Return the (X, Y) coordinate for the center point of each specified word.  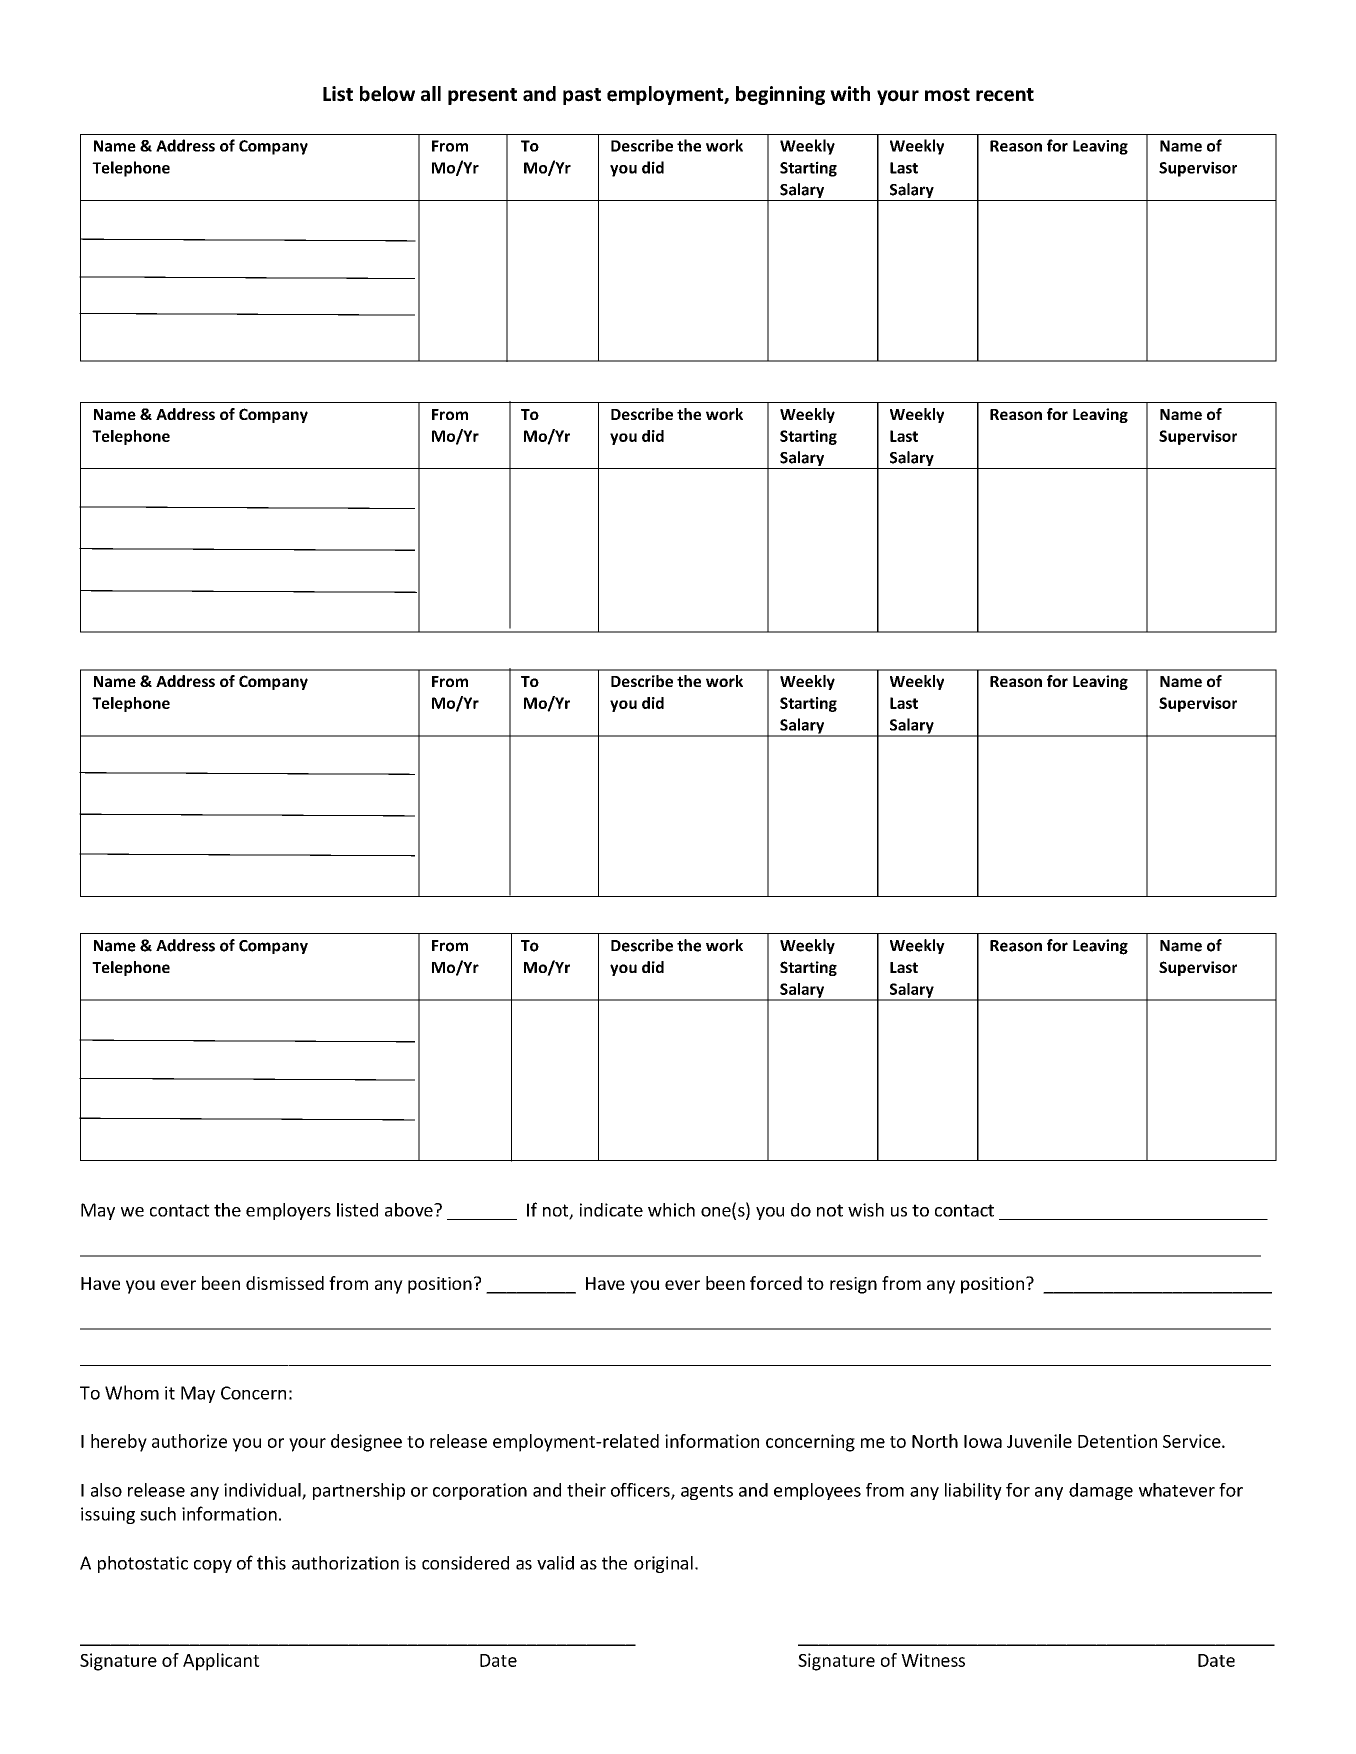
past (582, 96)
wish (866, 1210)
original (663, 1564)
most (947, 95)
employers (288, 1211)
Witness (933, 1660)
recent (1005, 95)
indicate (611, 1210)
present (482, 96)
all (431, 94)
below (387, 94)
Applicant (221, 1662)
